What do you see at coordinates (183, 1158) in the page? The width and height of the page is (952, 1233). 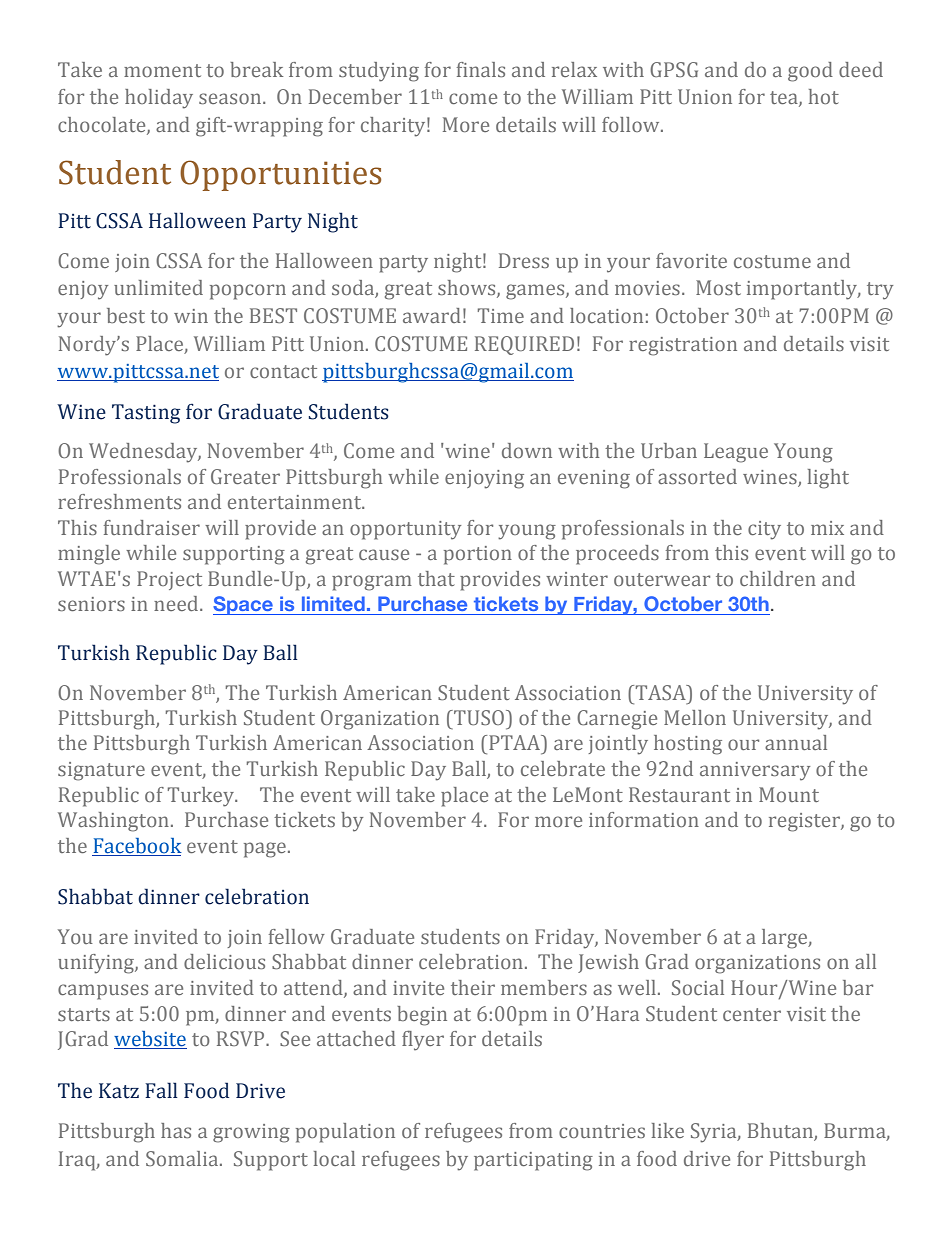 I see `Somalia` at bounding box center [183, 1158].
